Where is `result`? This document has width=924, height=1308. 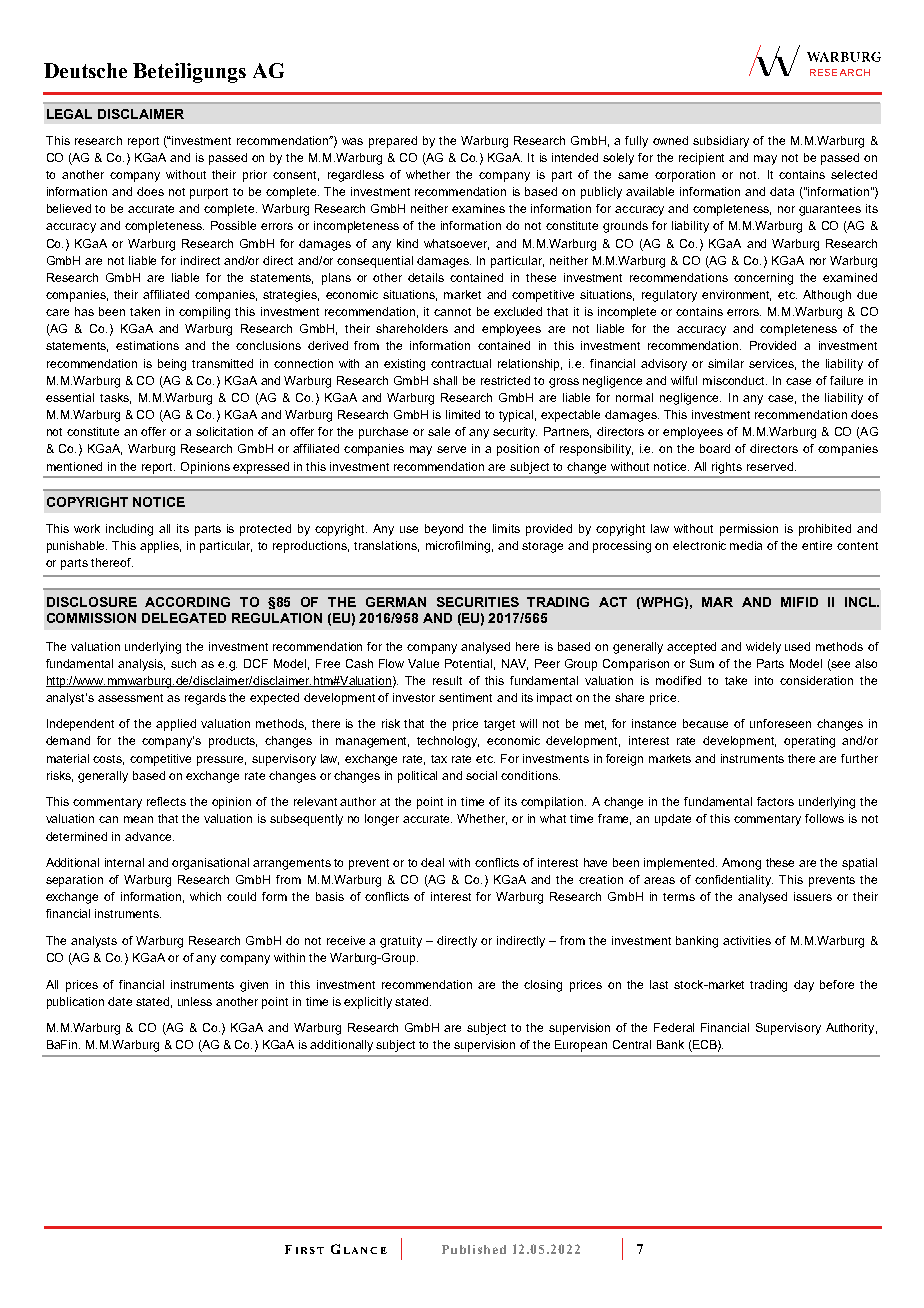
result is located at coordinates (447, 680).
